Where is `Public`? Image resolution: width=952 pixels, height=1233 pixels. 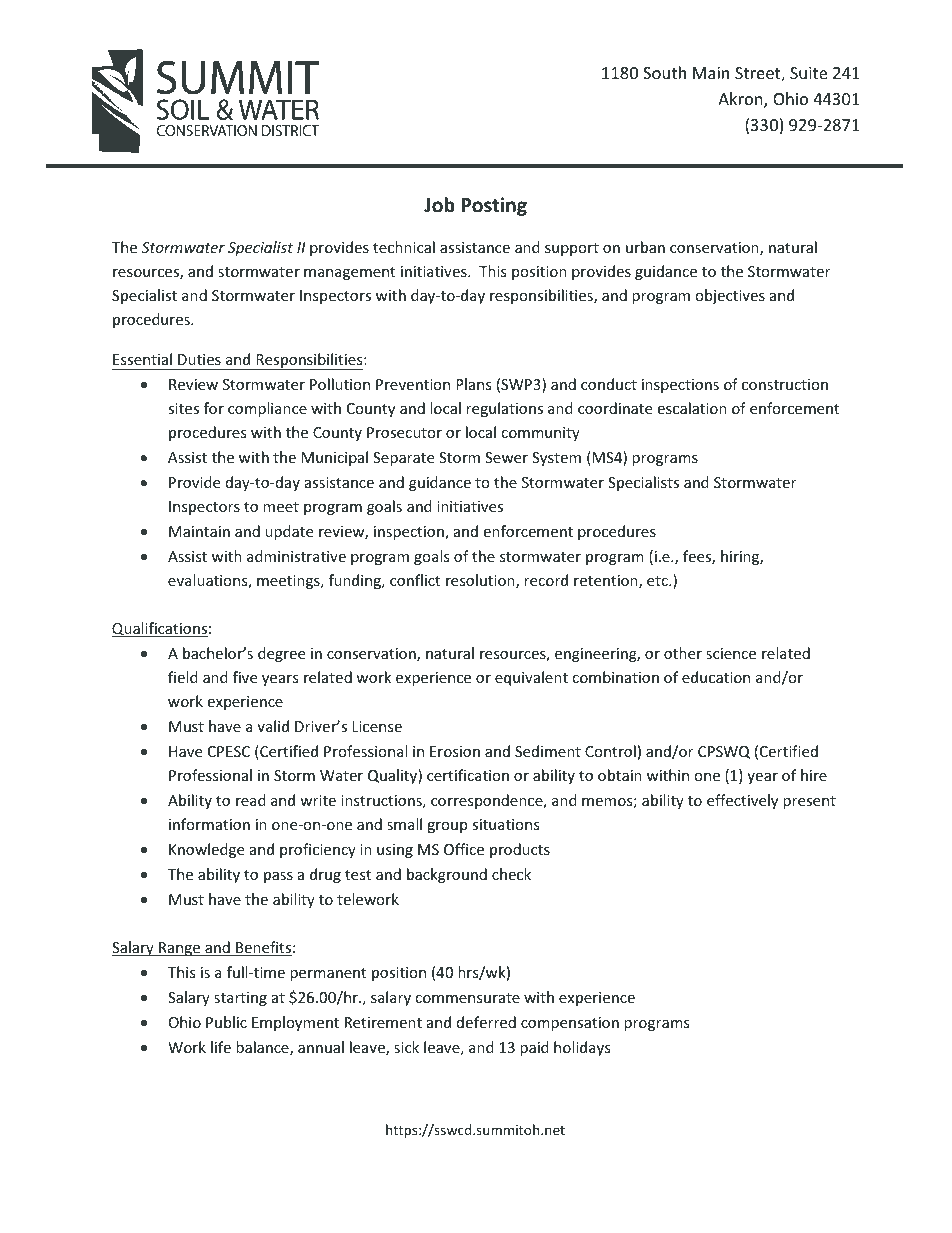
Public is located at coordinates (226, 1022).
